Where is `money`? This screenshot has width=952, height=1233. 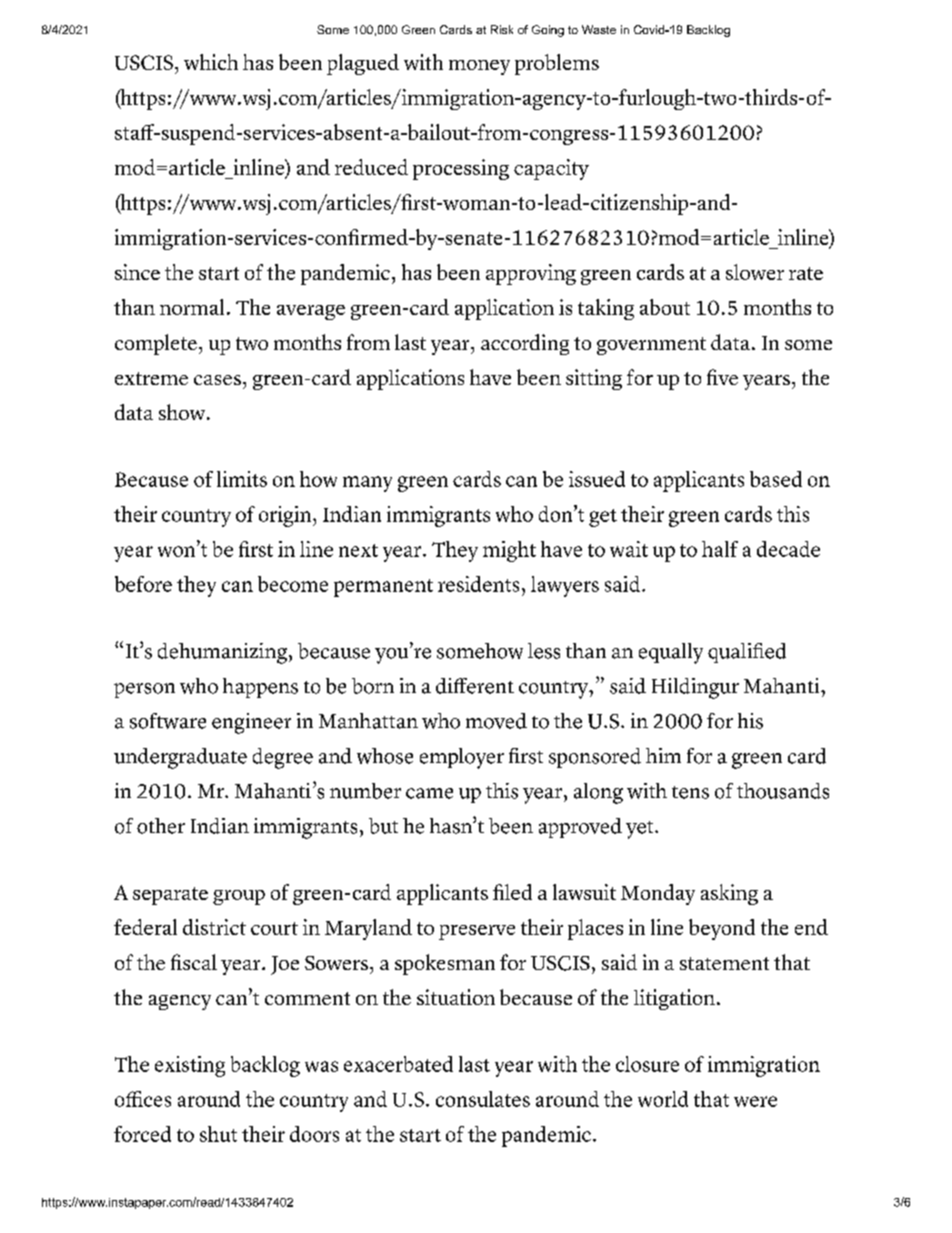 money is located at coordinates (479, 67).
